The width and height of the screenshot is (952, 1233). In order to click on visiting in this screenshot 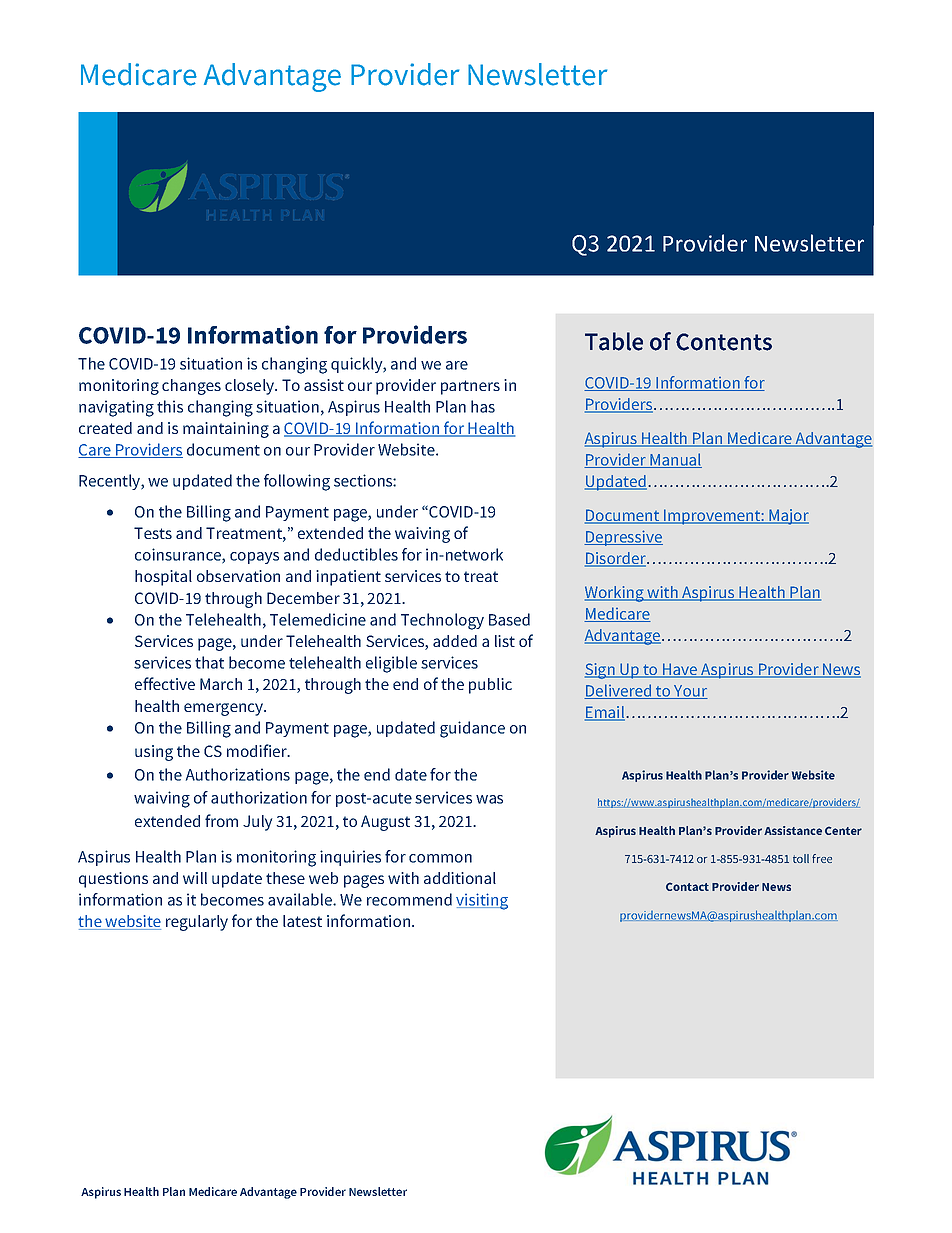, I will do `click(482, 901)`.
